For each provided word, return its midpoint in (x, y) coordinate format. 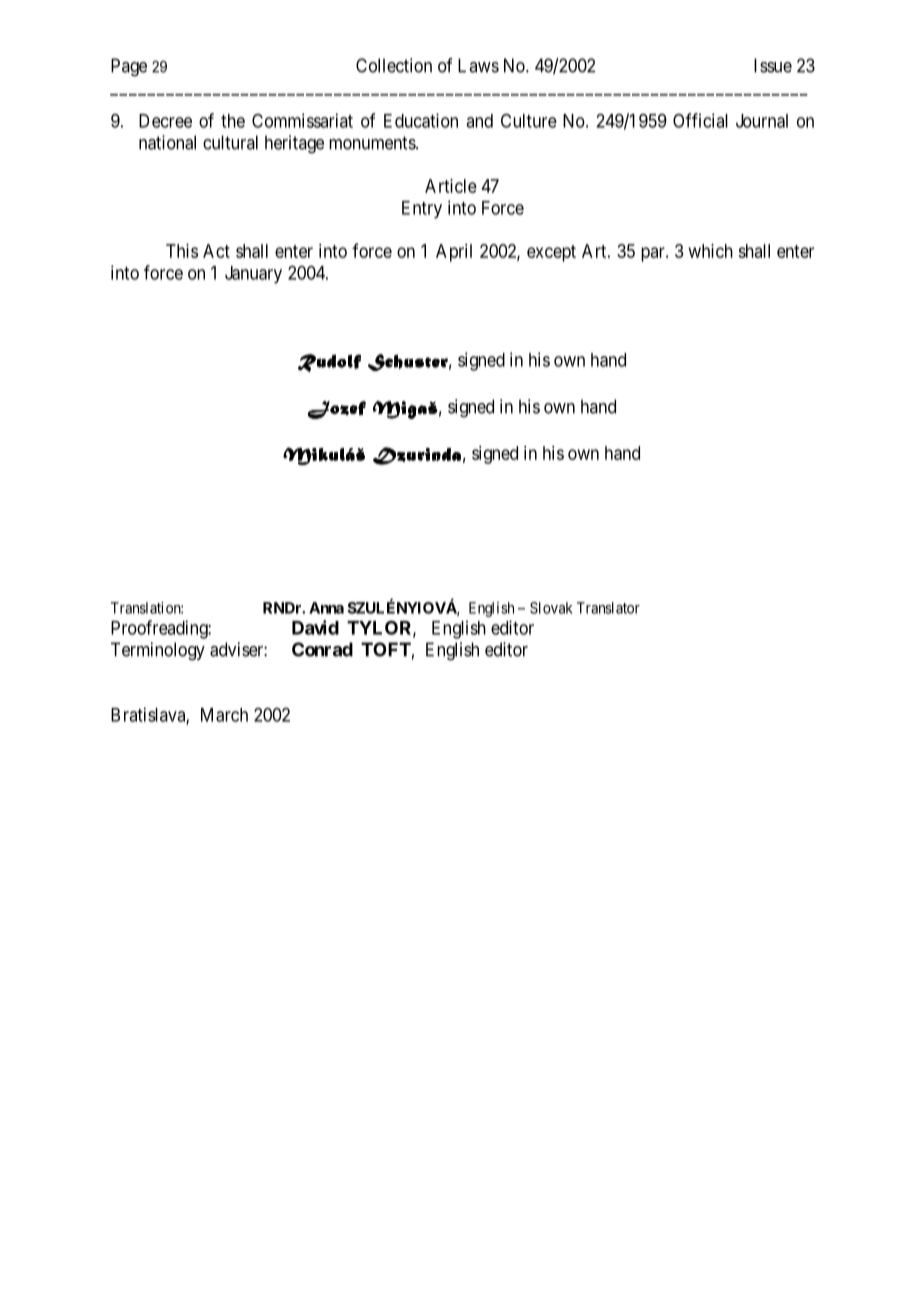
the (233, 121)
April (454, 253)
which (711, 251)
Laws (478, 65)
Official (700, 120)
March (224, 715)
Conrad (322, 649)
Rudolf (329, 363)
